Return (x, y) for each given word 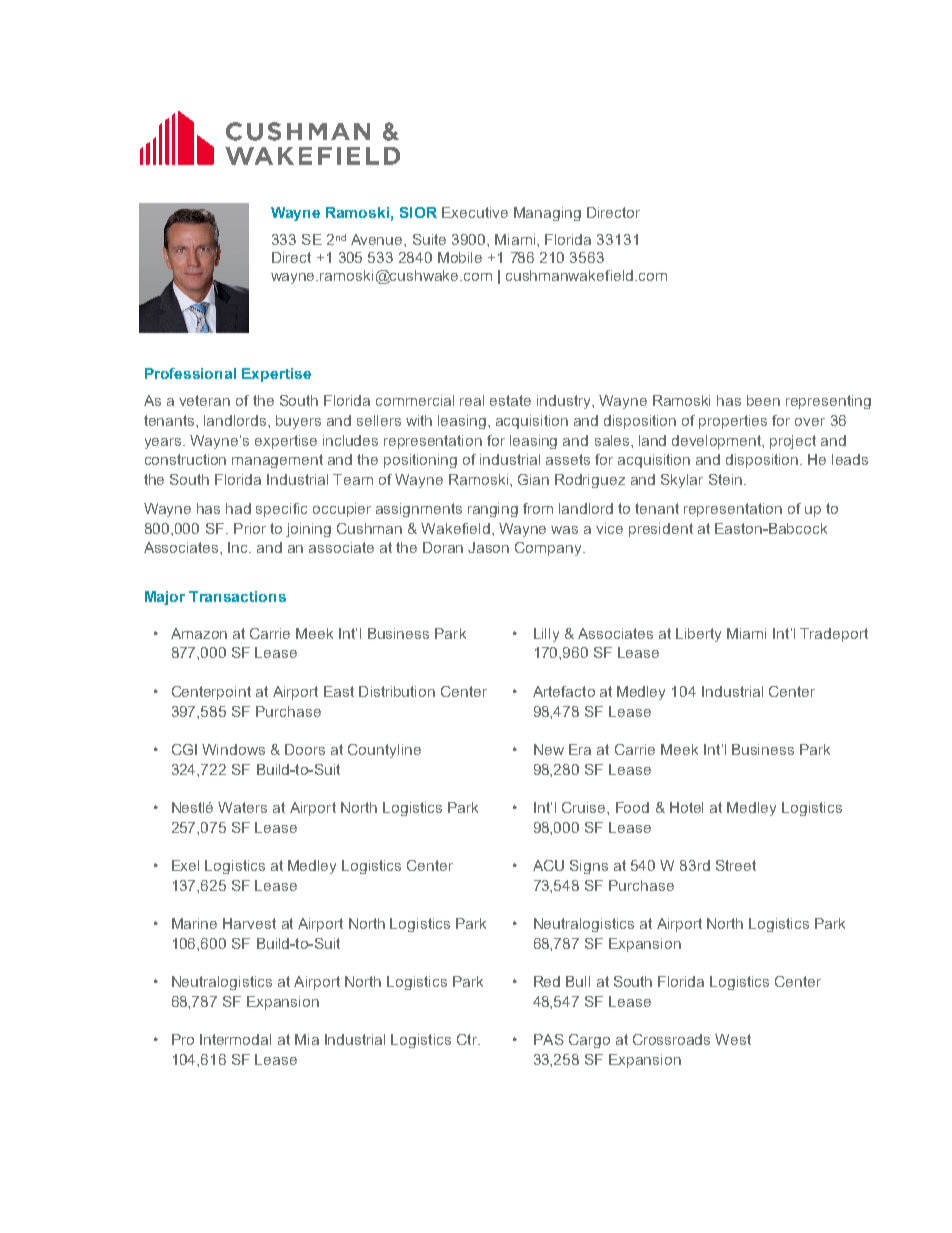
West (733, 1039)
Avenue (378, 239)
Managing (547, 214)
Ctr (468, 1039)
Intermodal (235, 1039)
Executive (475, 212)
